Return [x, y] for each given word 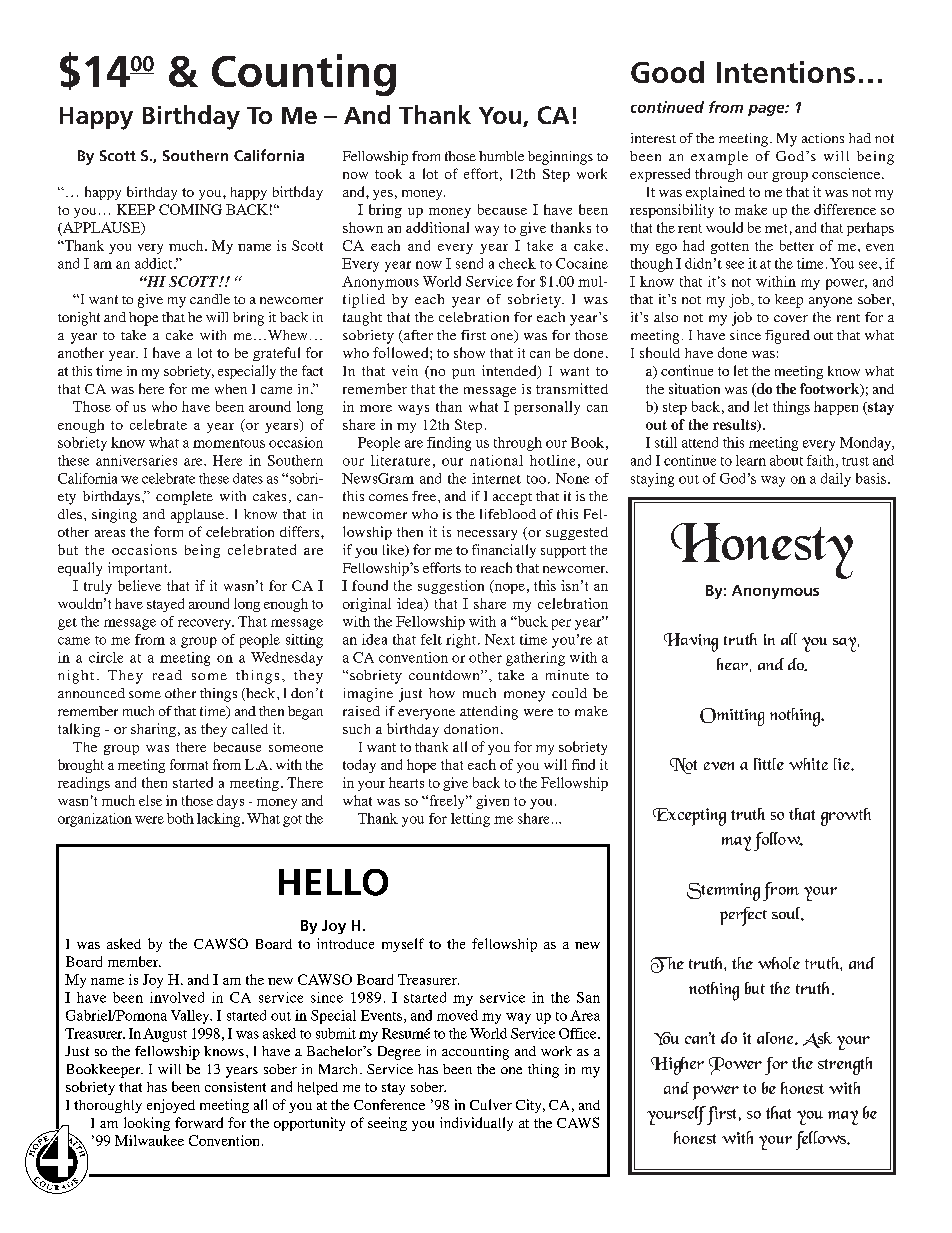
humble [501, 156]
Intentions [786, 72]
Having [691, 642]
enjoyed [171, 1106]
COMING [190, 209]
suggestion [451, 587]
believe [139, 585]
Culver [491, 1104]
